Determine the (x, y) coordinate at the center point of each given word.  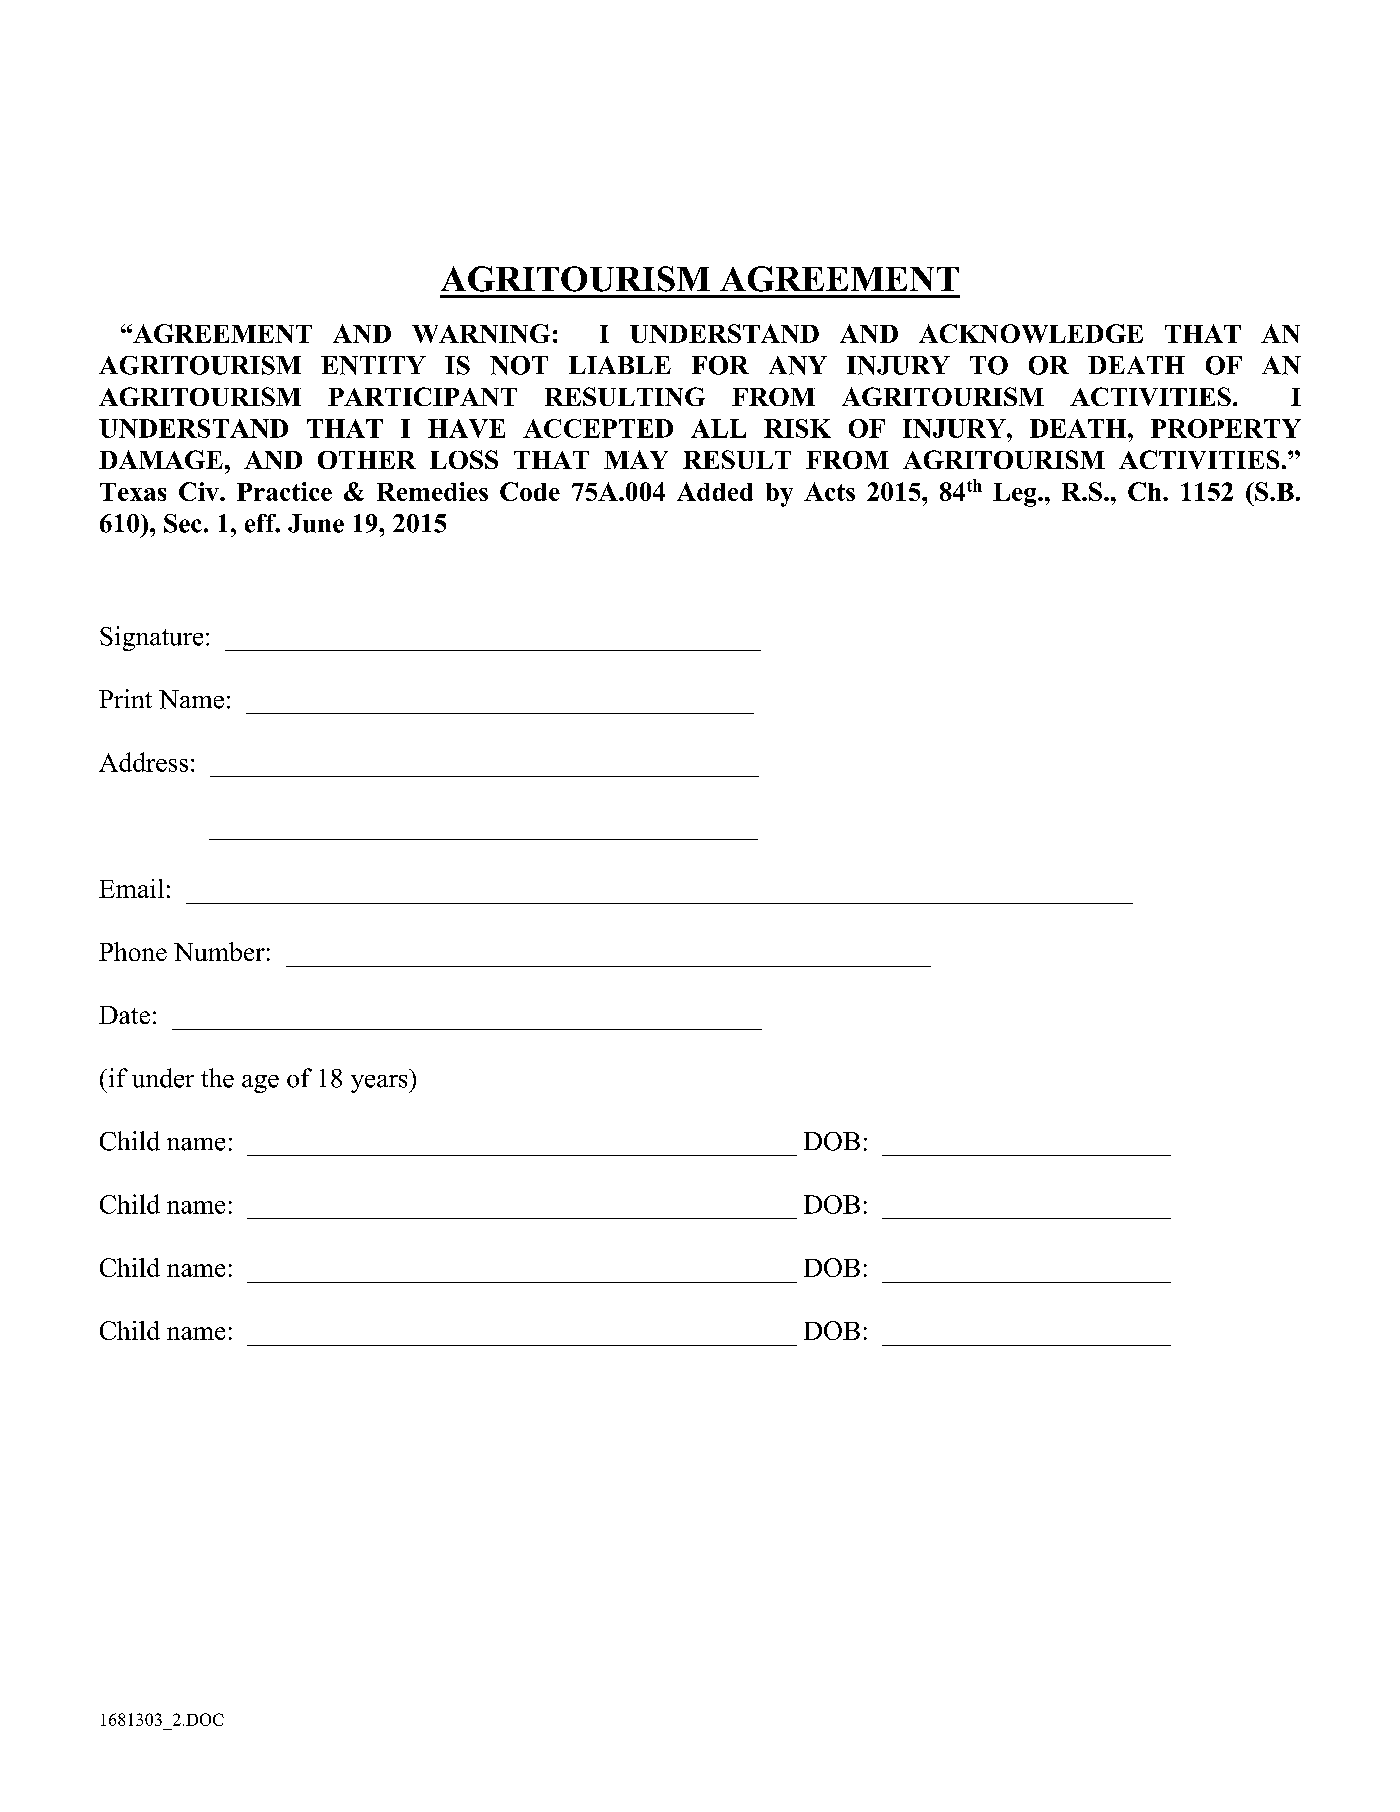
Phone (133, 951)
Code (530, 491)
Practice (284, 491)
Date (124, 1015)
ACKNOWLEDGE (1031, 333)
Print (125, 698)
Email (131, 888)
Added (715, 491)
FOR (720, 365)
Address (143, 762)
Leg (1016, 495)
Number (219, 951)
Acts (829, 491)
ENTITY (373, 365)
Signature (151, 638)
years (380, 1084)
